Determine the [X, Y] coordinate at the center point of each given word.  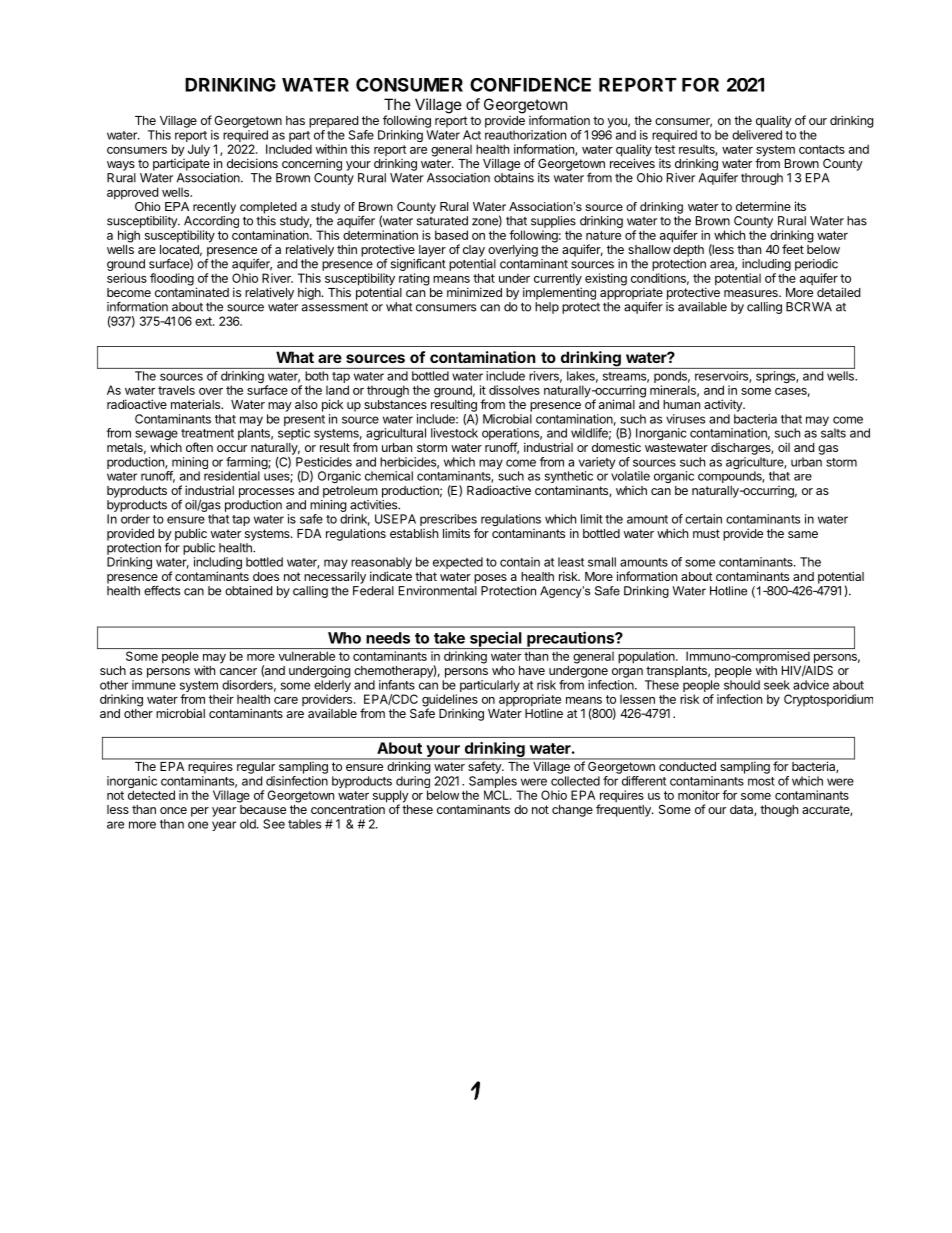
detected [151, 795]
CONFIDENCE [530, 84]
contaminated [192, 291]
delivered [757, 135]
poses [490, 579]
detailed [838, 292]
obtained [248, 591]
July [199, 150]
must [706, 533]
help [547, 308]
